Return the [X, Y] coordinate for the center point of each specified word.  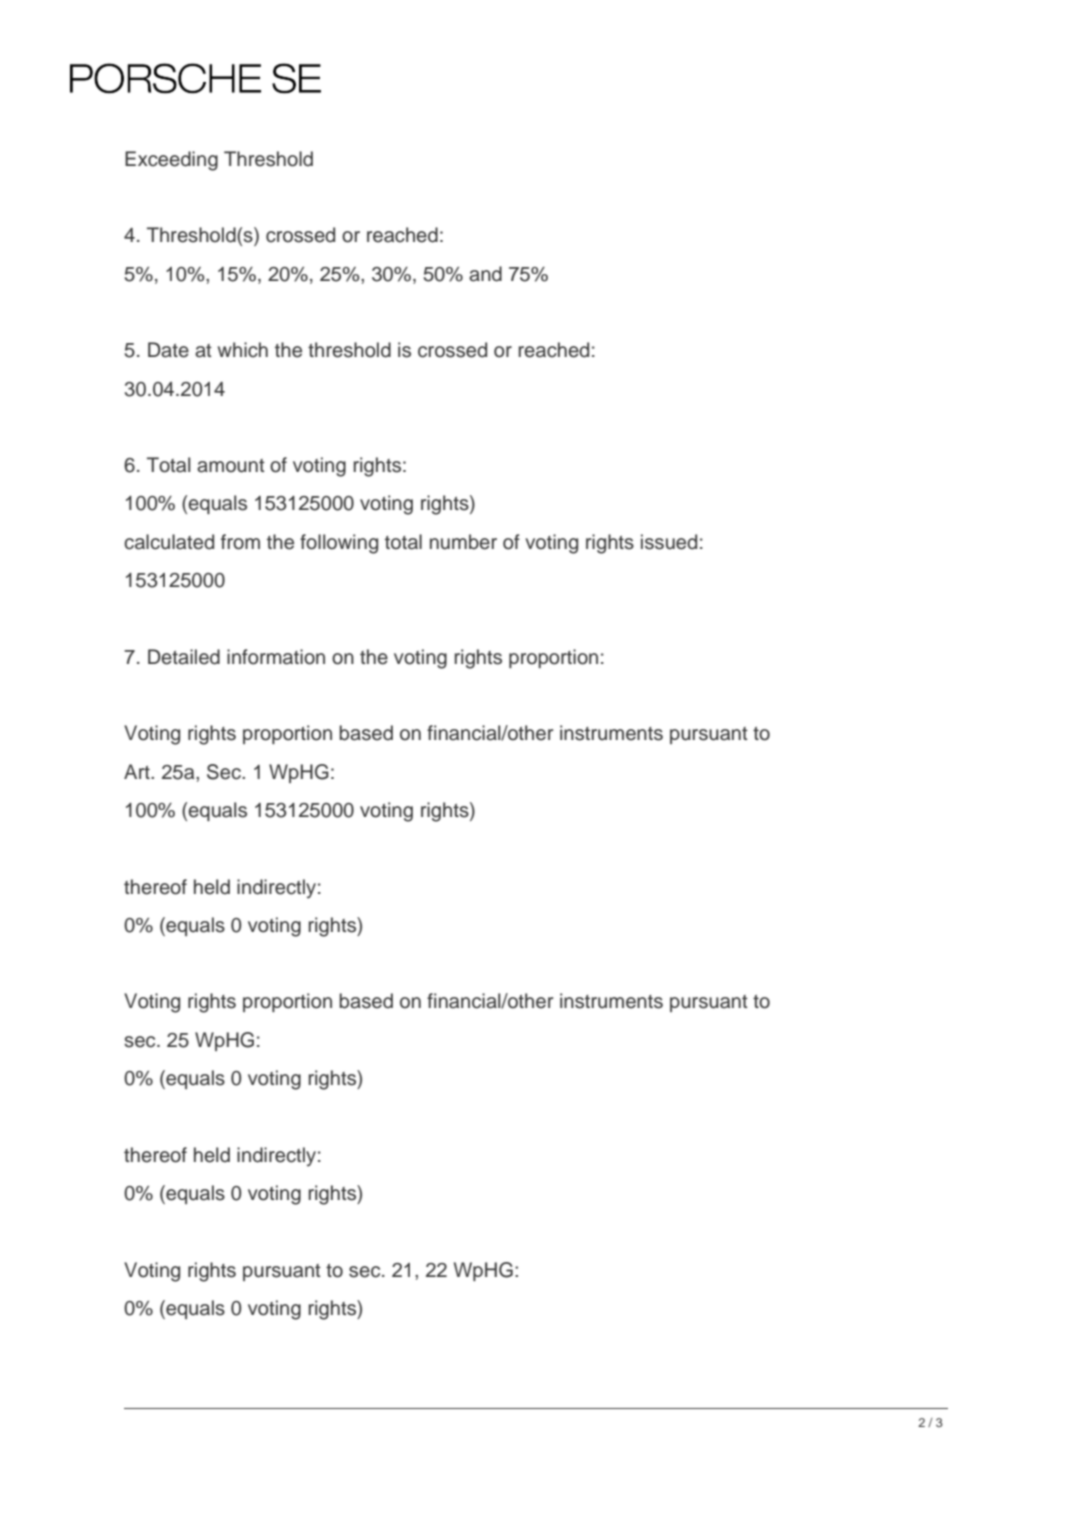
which [243, 350]
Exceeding [171, 161]
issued [669, 542]
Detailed [184, 657]
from [240, 542]
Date [168, 350]
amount [231, 466]
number [463, 542]
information [276, 657]
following [339, 544]
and [485, 274]
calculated [169, 542]
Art [138, 771]
